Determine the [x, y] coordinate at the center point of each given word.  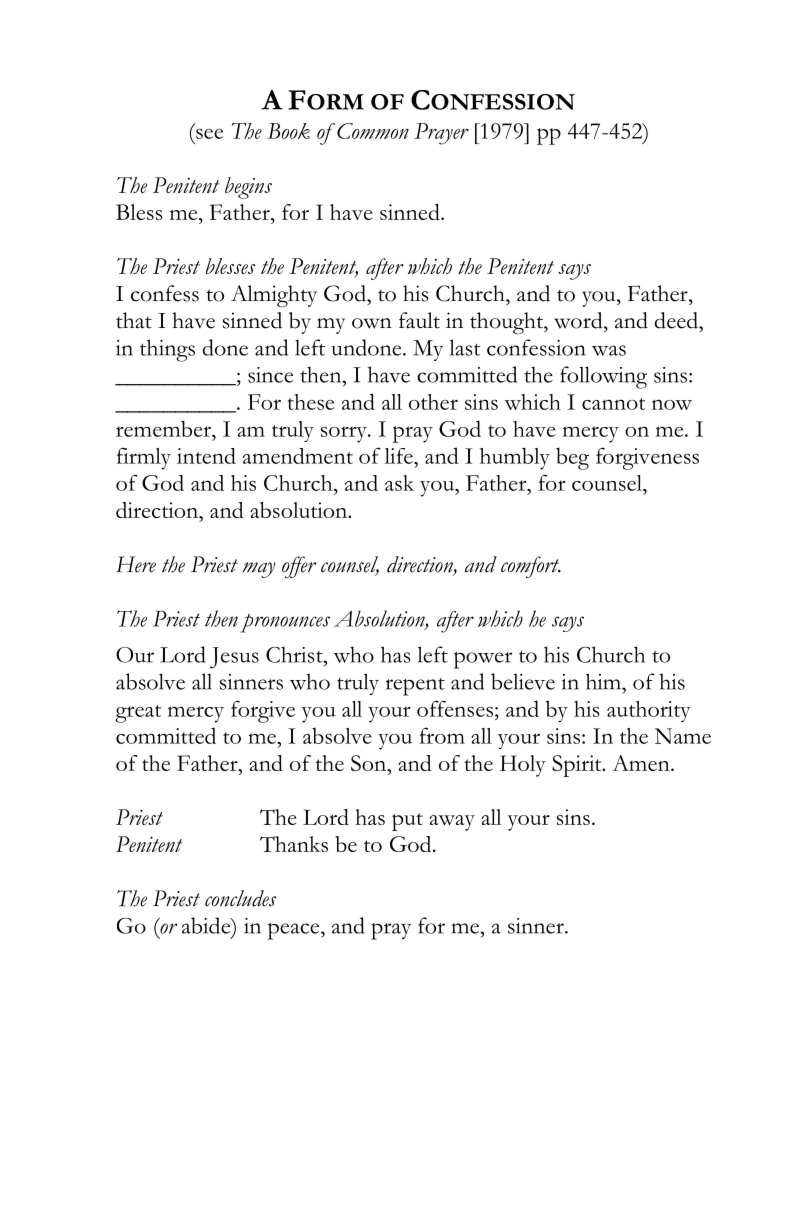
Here [136, 564]
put [407, 822]
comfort [531, 567]
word [579, 320]
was [609, 350]
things [167, 350]
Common [373, 131]
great [138, 714]
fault [419, 320]
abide [207, 926]
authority [649, 711]
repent [415, 687]
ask [399, 483]
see [209, 133]
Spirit [578, 766]
